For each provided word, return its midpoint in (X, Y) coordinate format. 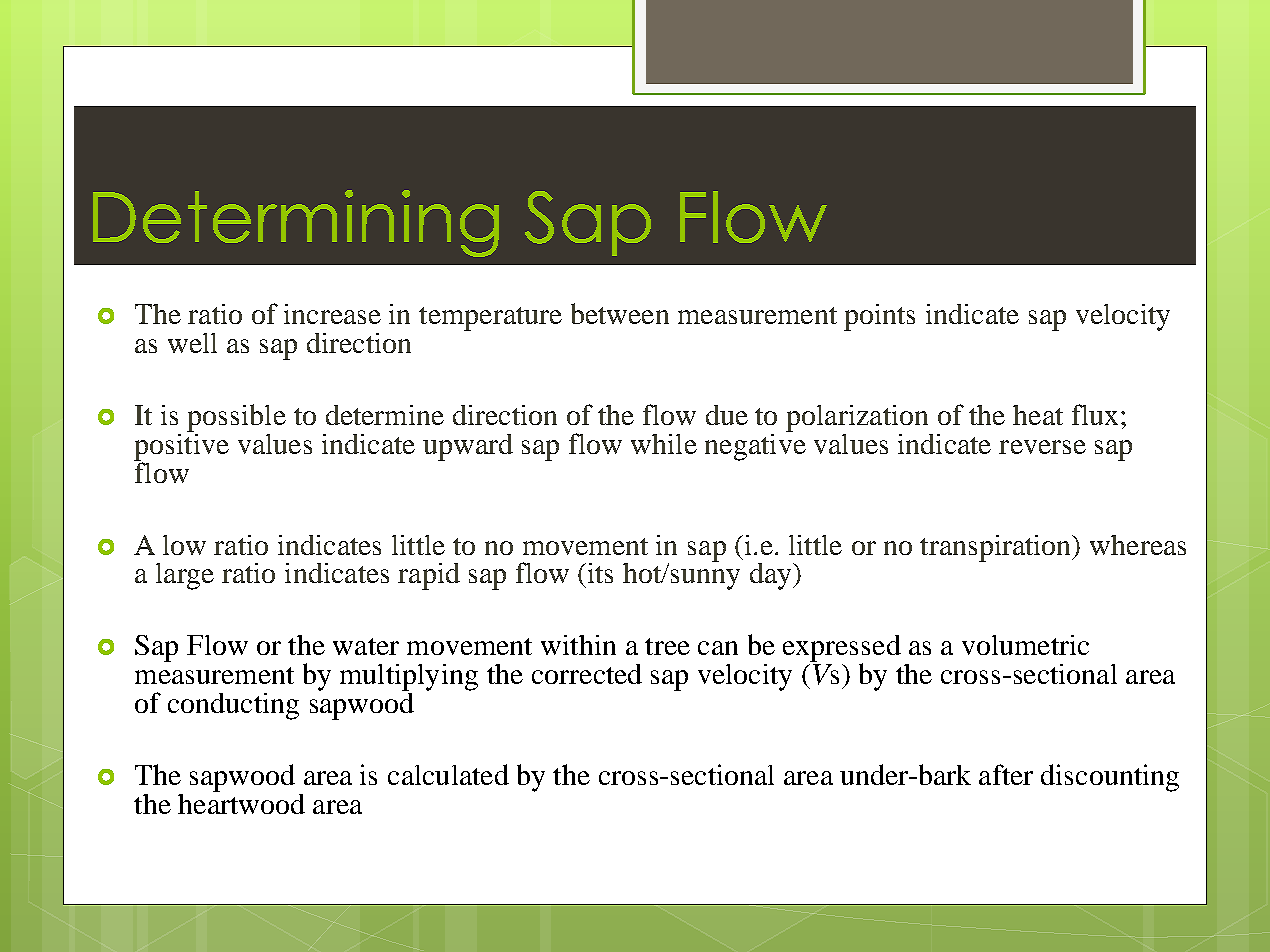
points (879, 317)
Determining (296, 223)
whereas (1138, 545)
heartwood (241, 802)
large (185, 576)
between (620, 313)
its (599, 573)
